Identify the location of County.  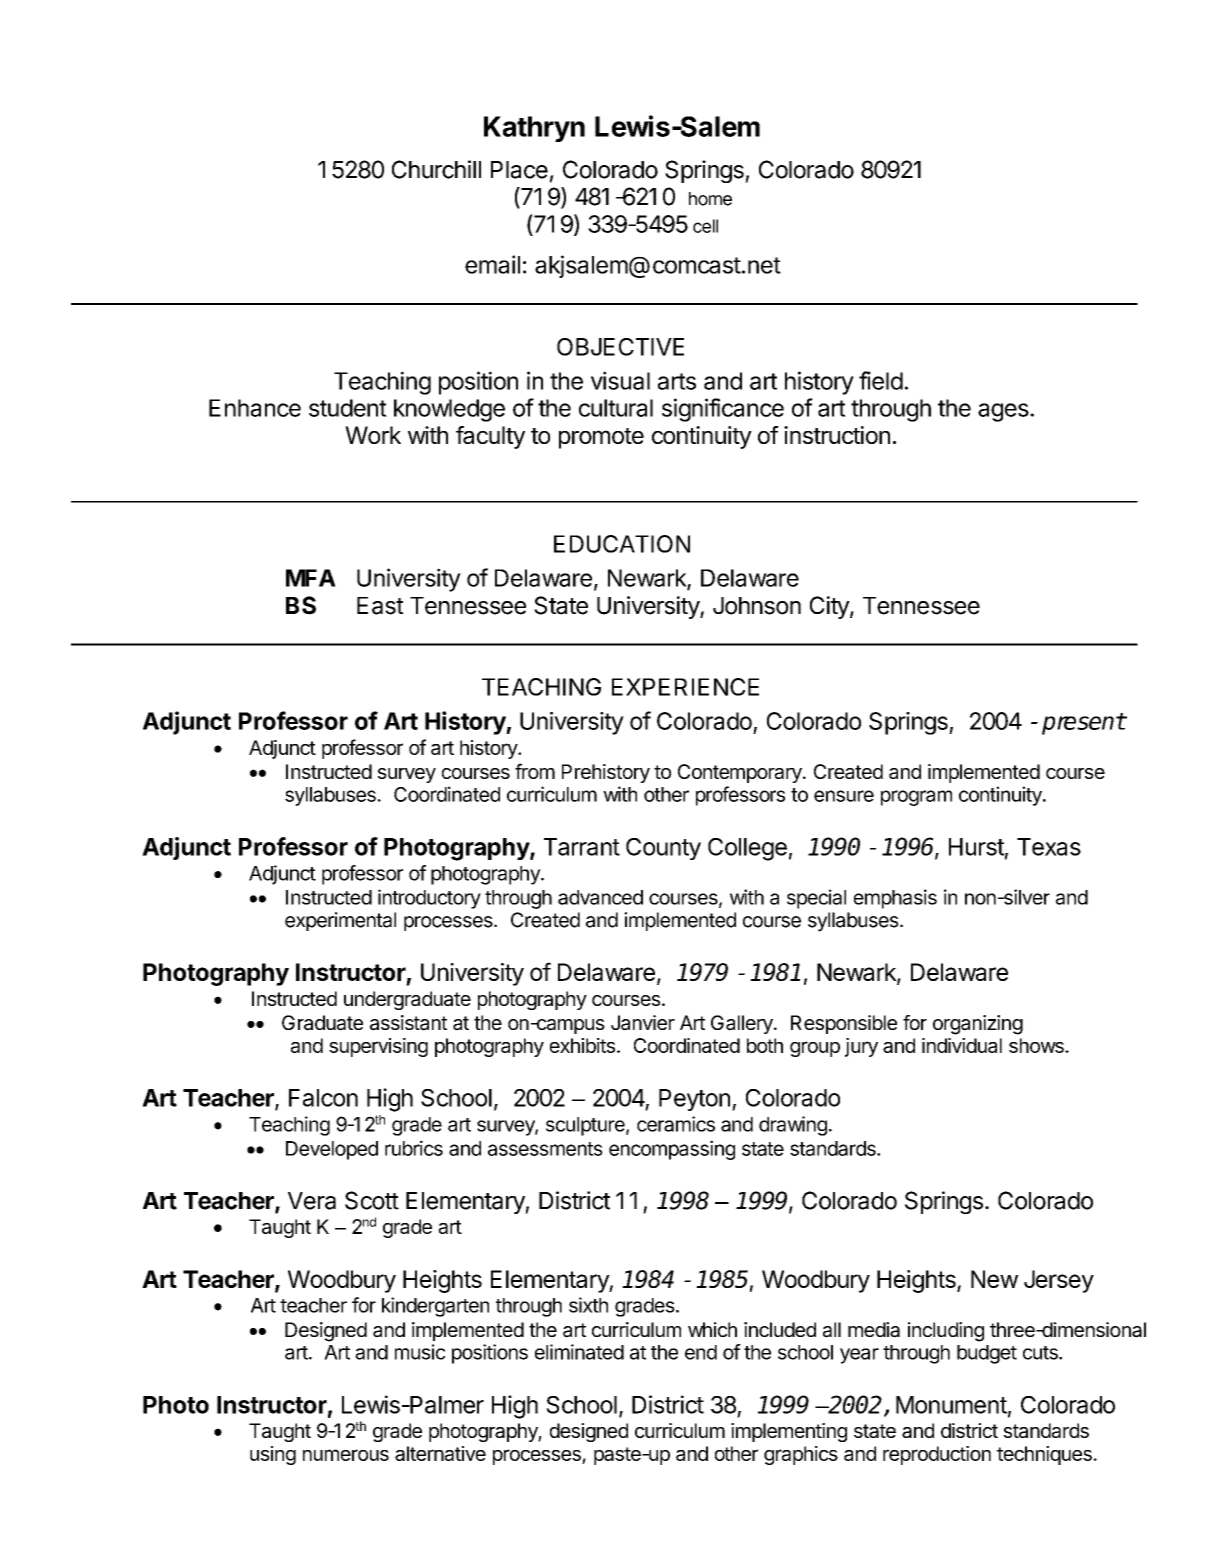
(663, 849).
